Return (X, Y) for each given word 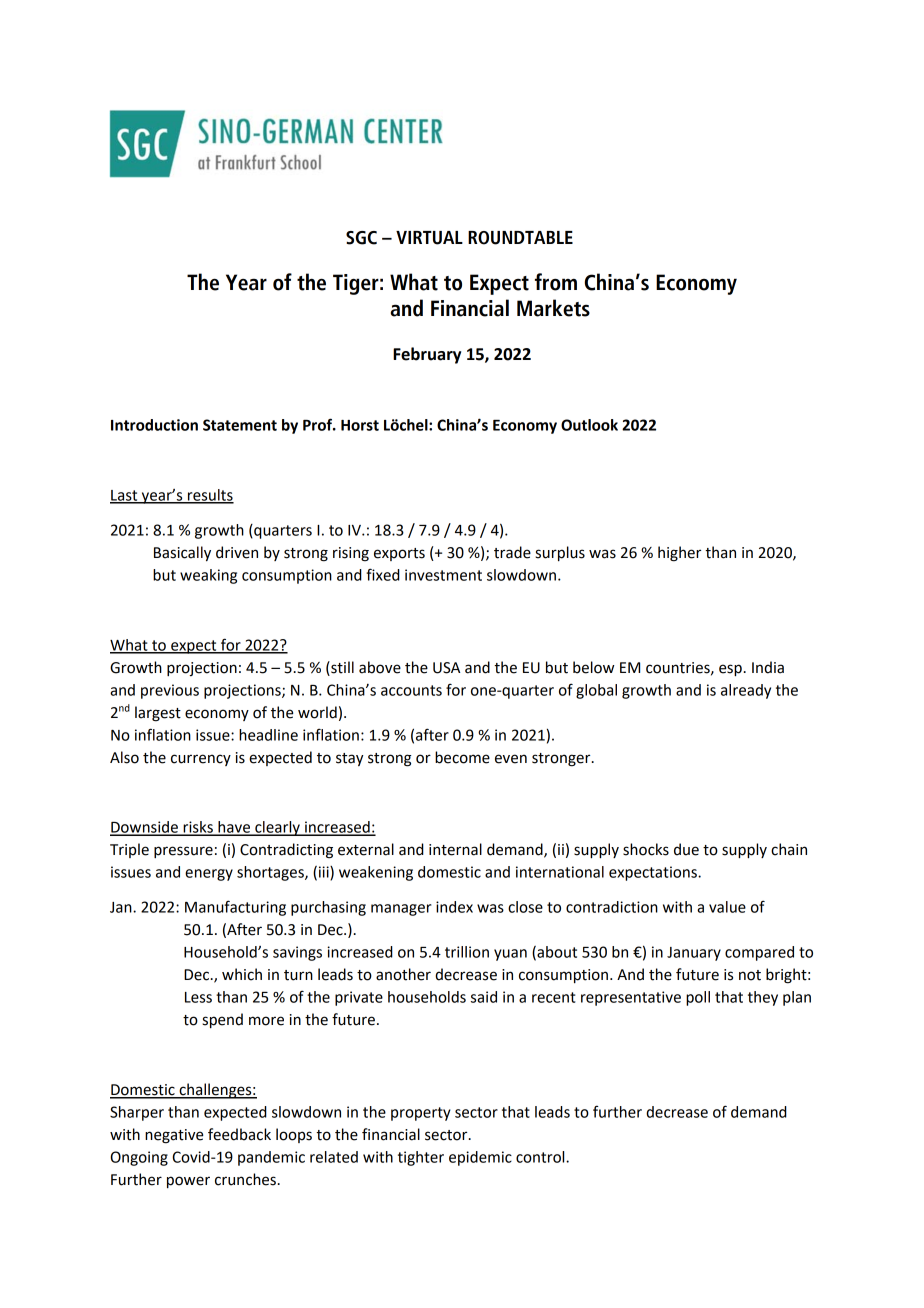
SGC (361, 238)
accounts (411, 690)
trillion (467, 952)
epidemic (480, 1158)
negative (174, 1136)
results (210, 496)
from (556, 282)
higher (679, 554)
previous (170, 691)
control (541, 1157)
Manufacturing (235, 908)
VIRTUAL (429, 238)
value (727, 907)
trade (512, 552)
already (746, 691)
